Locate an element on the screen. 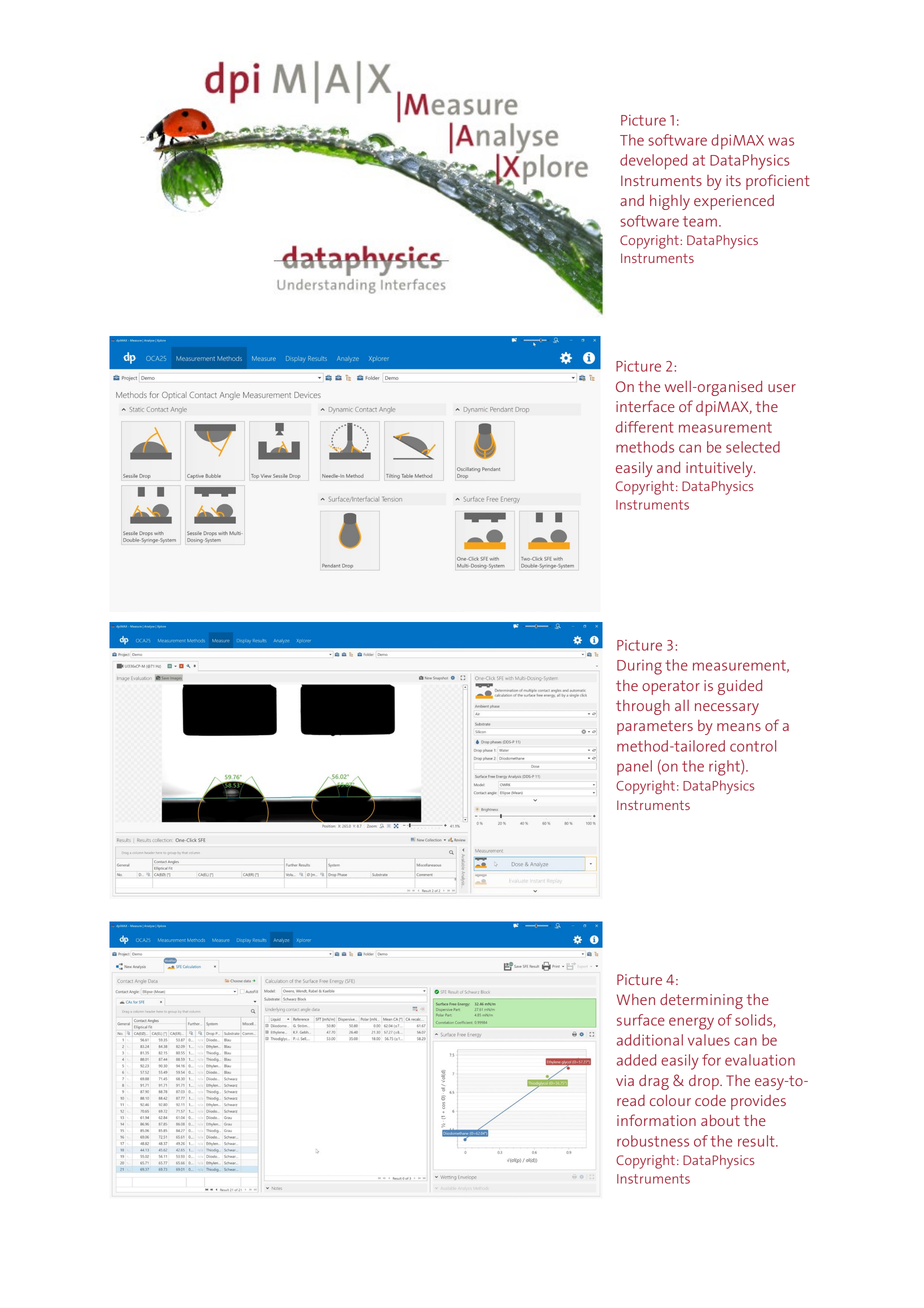 The height and width of the screenshot is (1308, 924). all is located at coordinates (682, 705).
